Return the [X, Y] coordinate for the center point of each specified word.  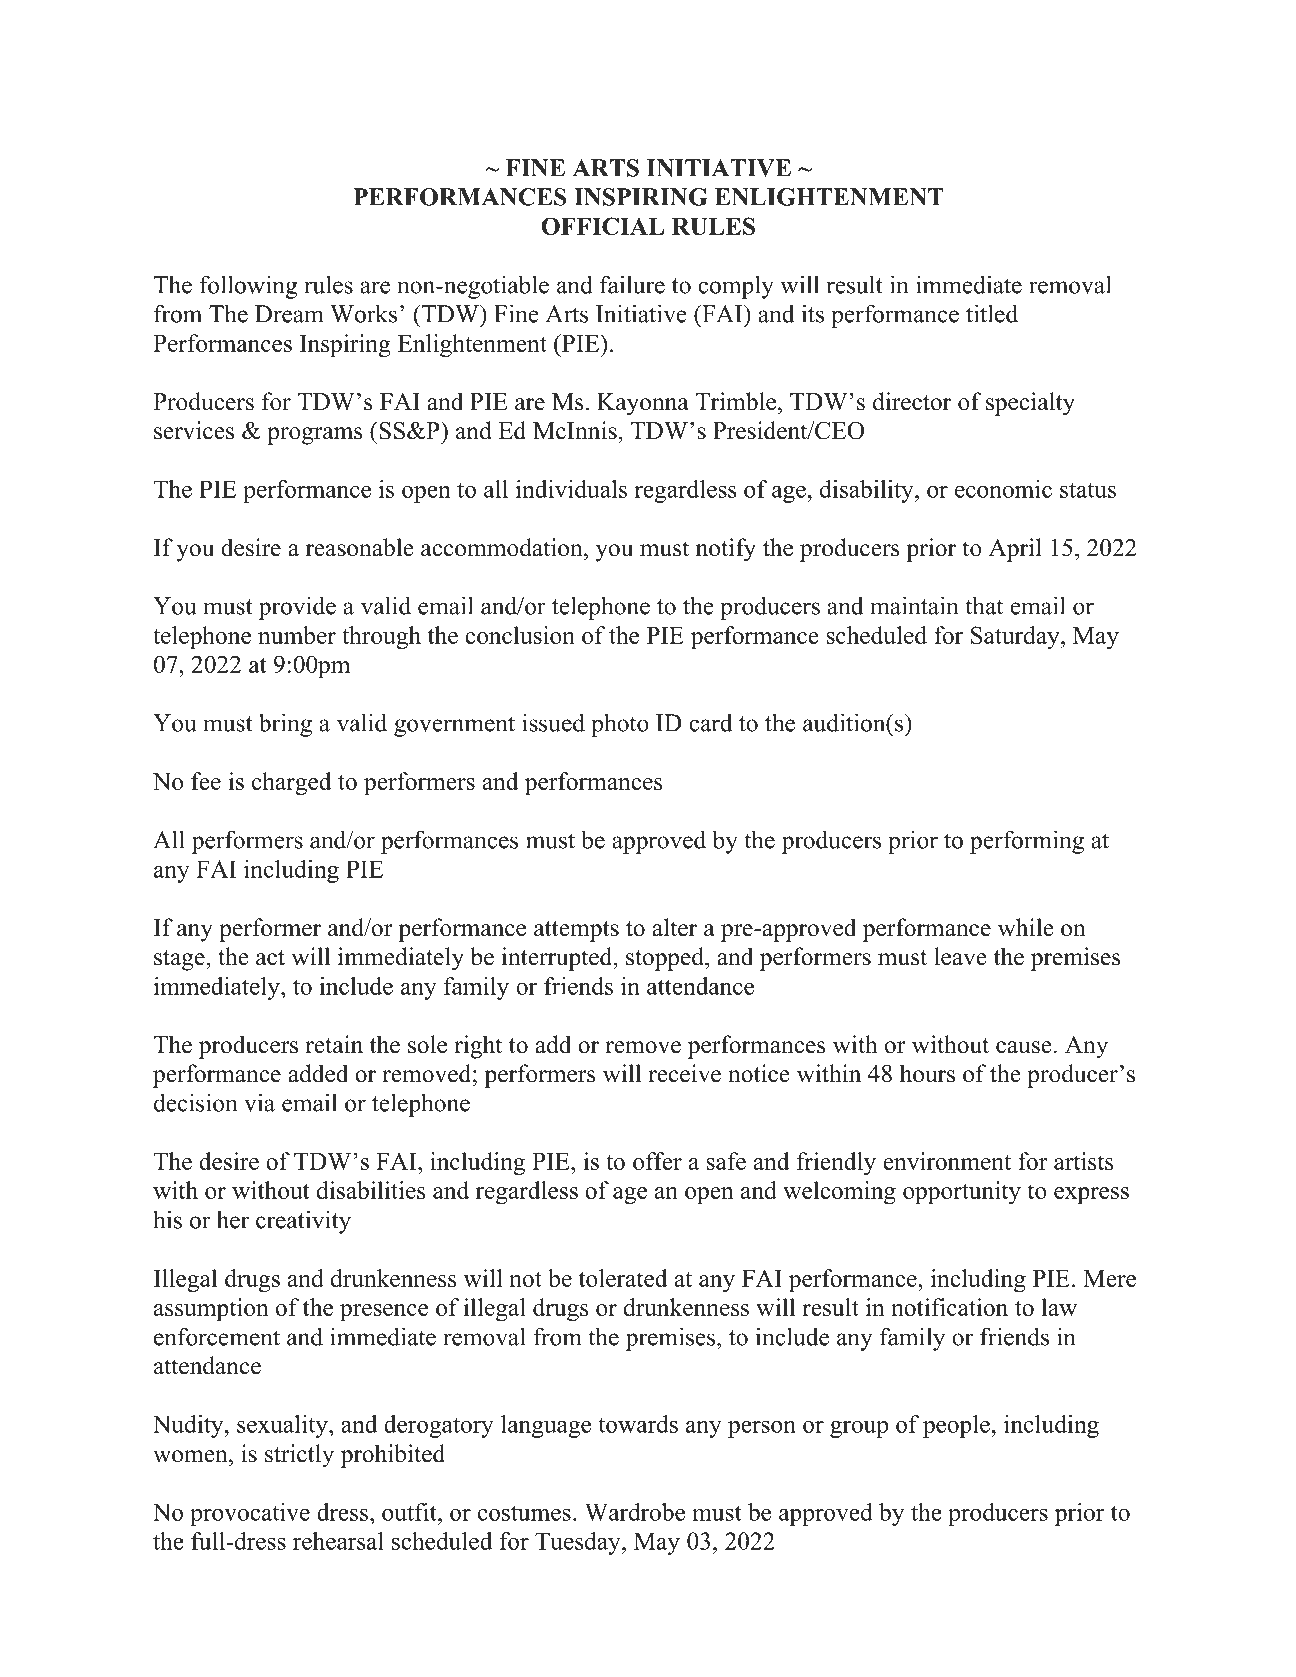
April [1015, 550]
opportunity [962, 1192]
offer [657, 1161]
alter [674, 927]
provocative [250, 1514]
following [248, 287]
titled [992, 313]
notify [726, 550]
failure [632, 284]
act [270, 958]
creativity [303, 1222]
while [1026, 927]
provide [297, 608]
